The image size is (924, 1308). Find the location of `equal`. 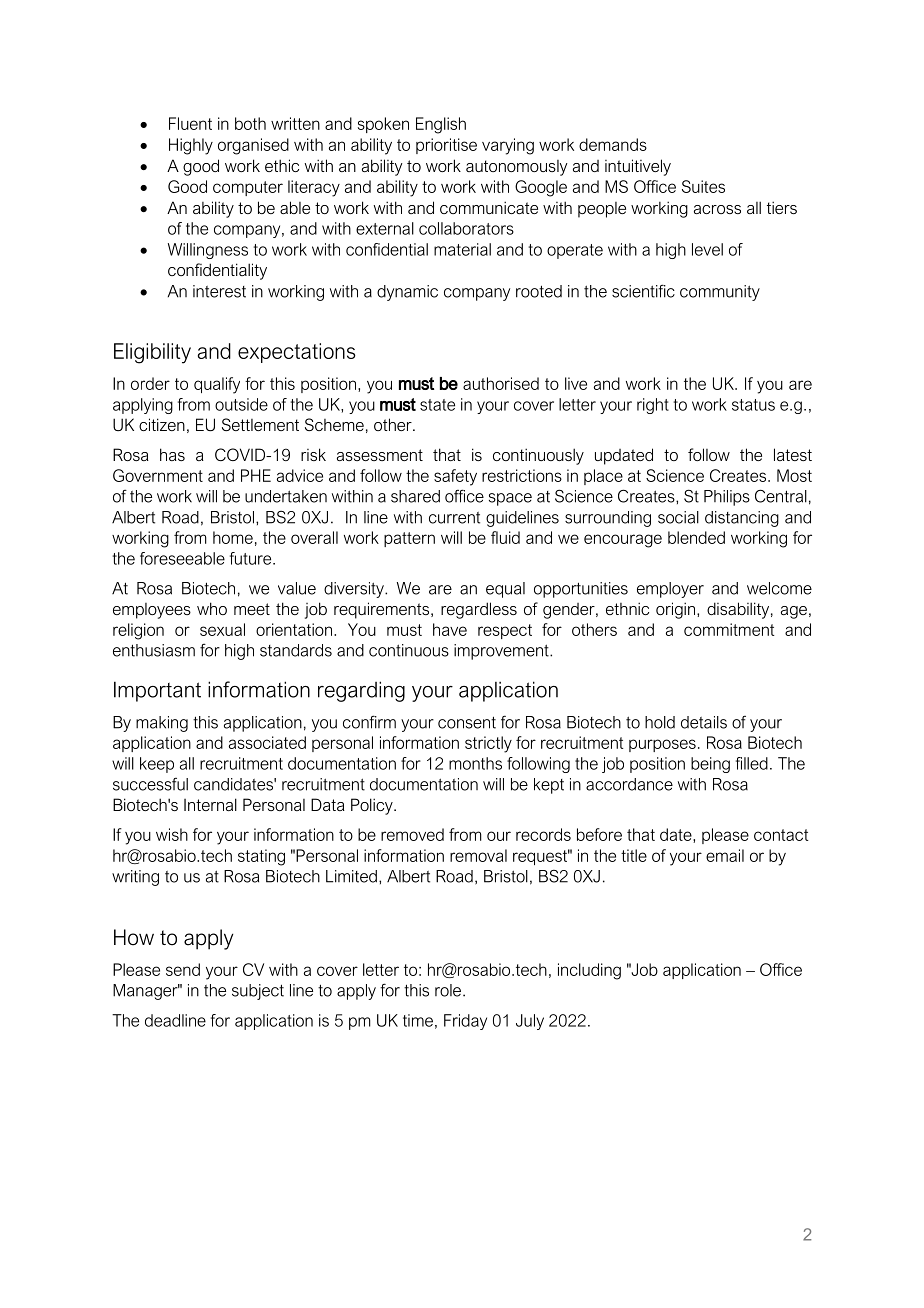

equal is located at coordinates (505, 590).
